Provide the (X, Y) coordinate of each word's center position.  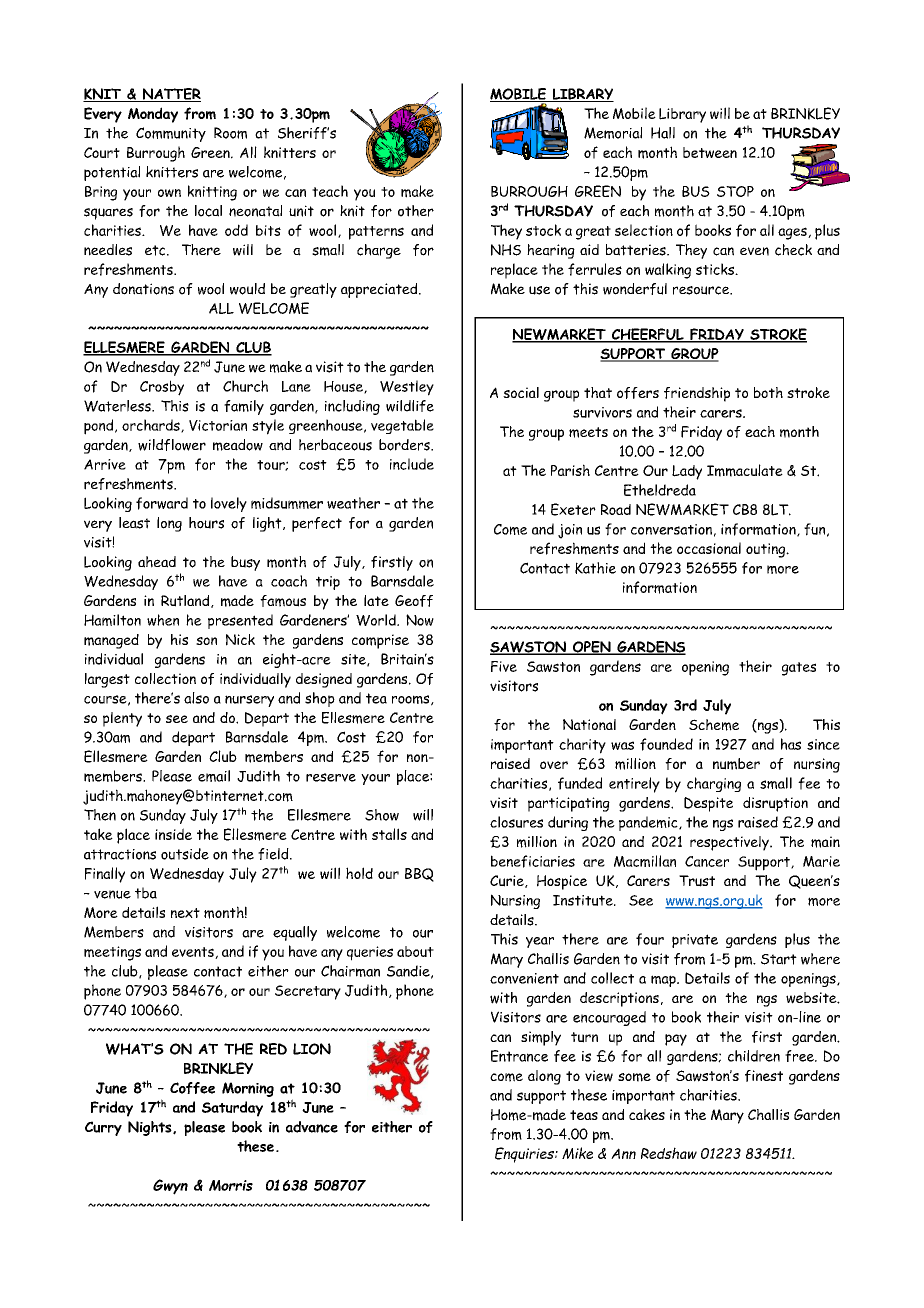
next (185, 913)
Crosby (162, 388)
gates (799, 669)
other (416, 211)
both (768, 392)
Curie (508, 881)
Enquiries (525, 1155)
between (710, 152)
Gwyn (170, 1187)
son (206, 641)
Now (420, 620)
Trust (697, 881)
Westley (407, 388)
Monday (153, 115)
